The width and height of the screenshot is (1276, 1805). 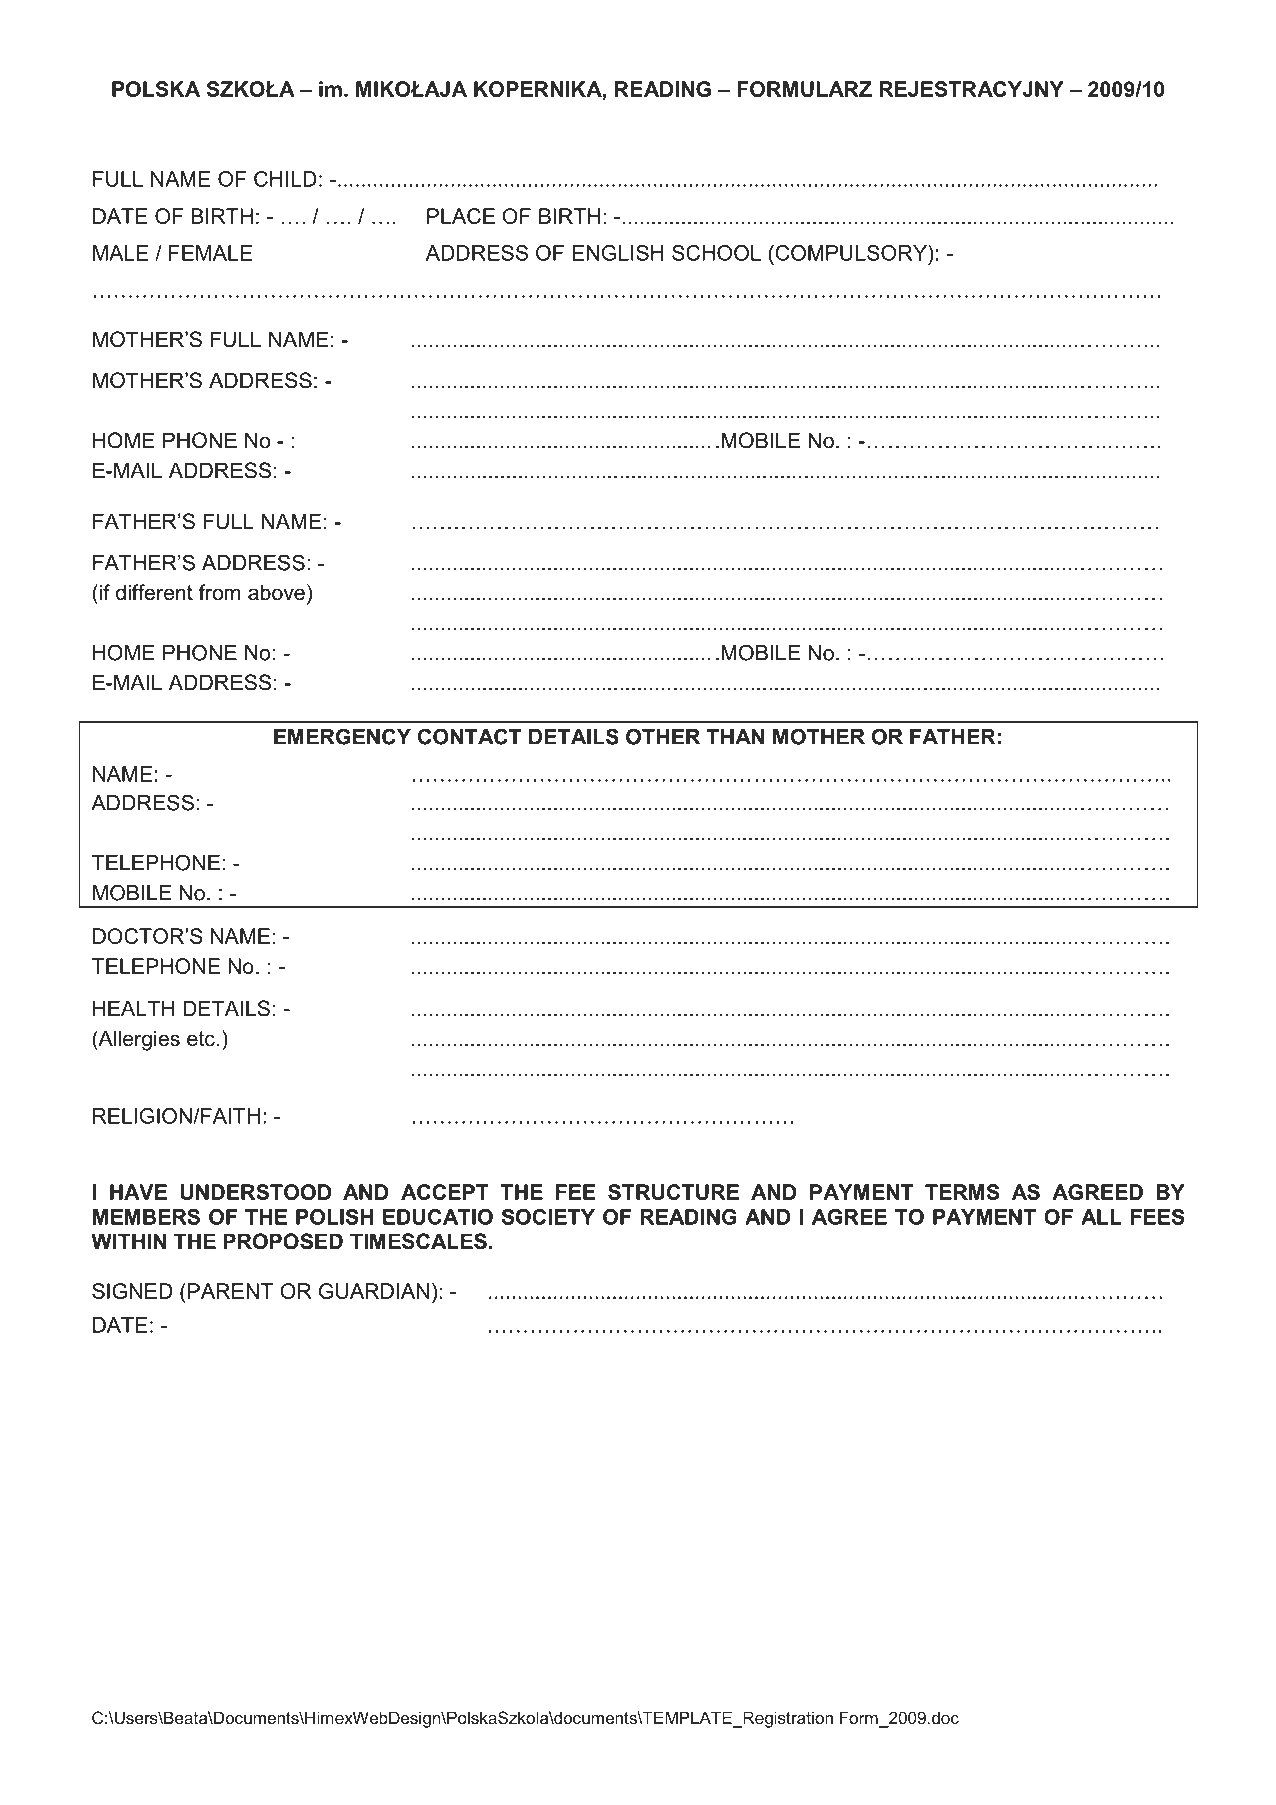 I want to click on HEALTH, so click(x=133, y=1008).
